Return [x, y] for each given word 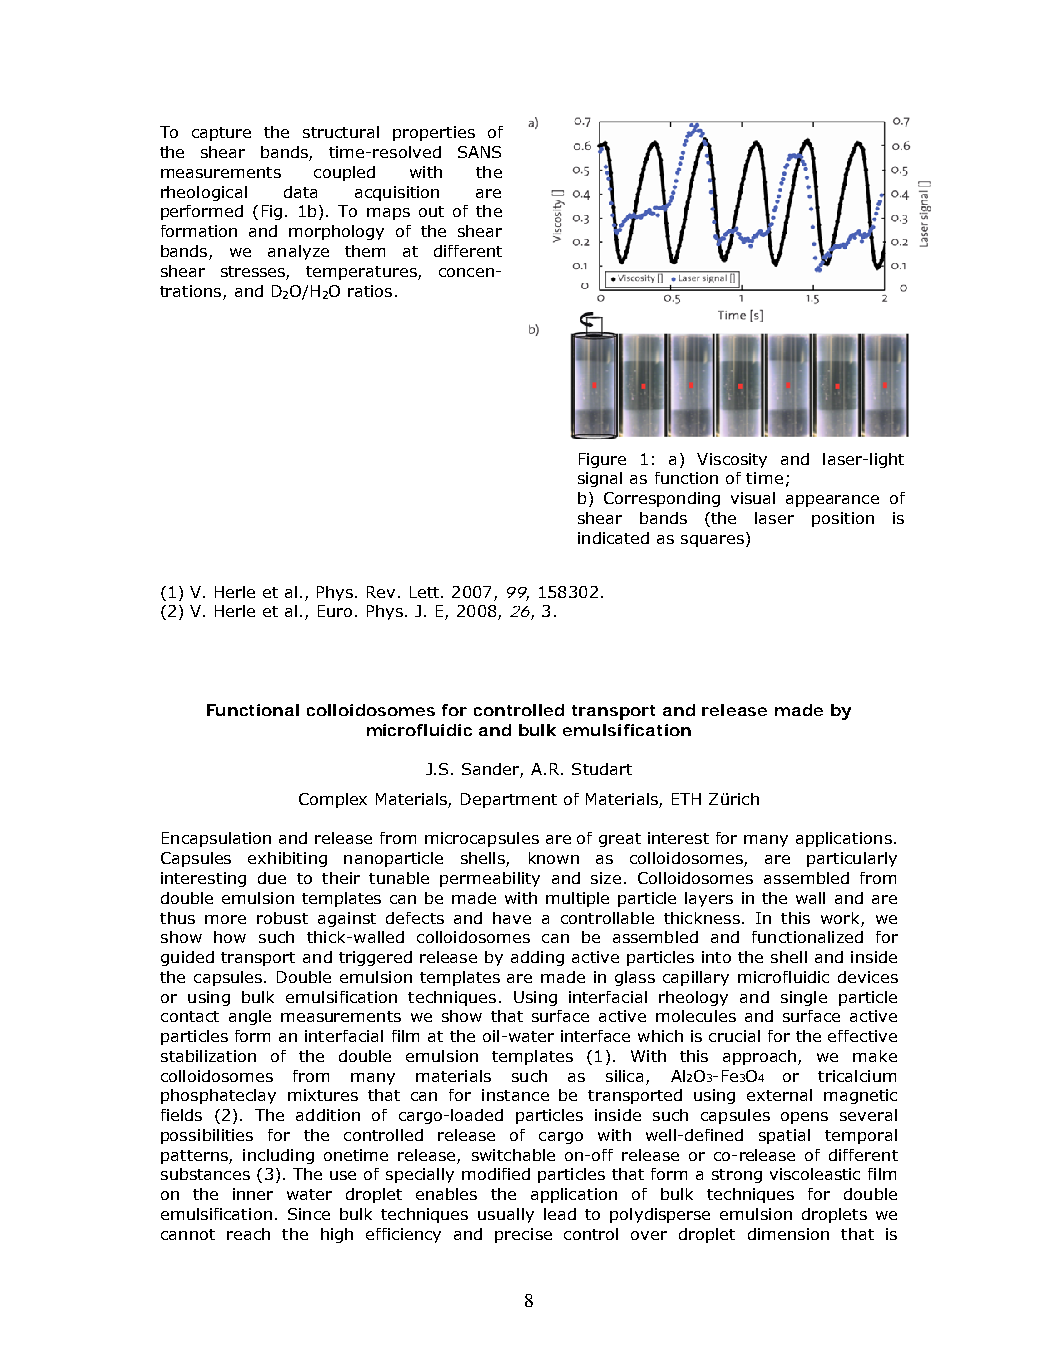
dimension [788, 1234]
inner [253, 1194]
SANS [479, 152]
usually [506, 1215]
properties [434, 133]
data [300, 192]
